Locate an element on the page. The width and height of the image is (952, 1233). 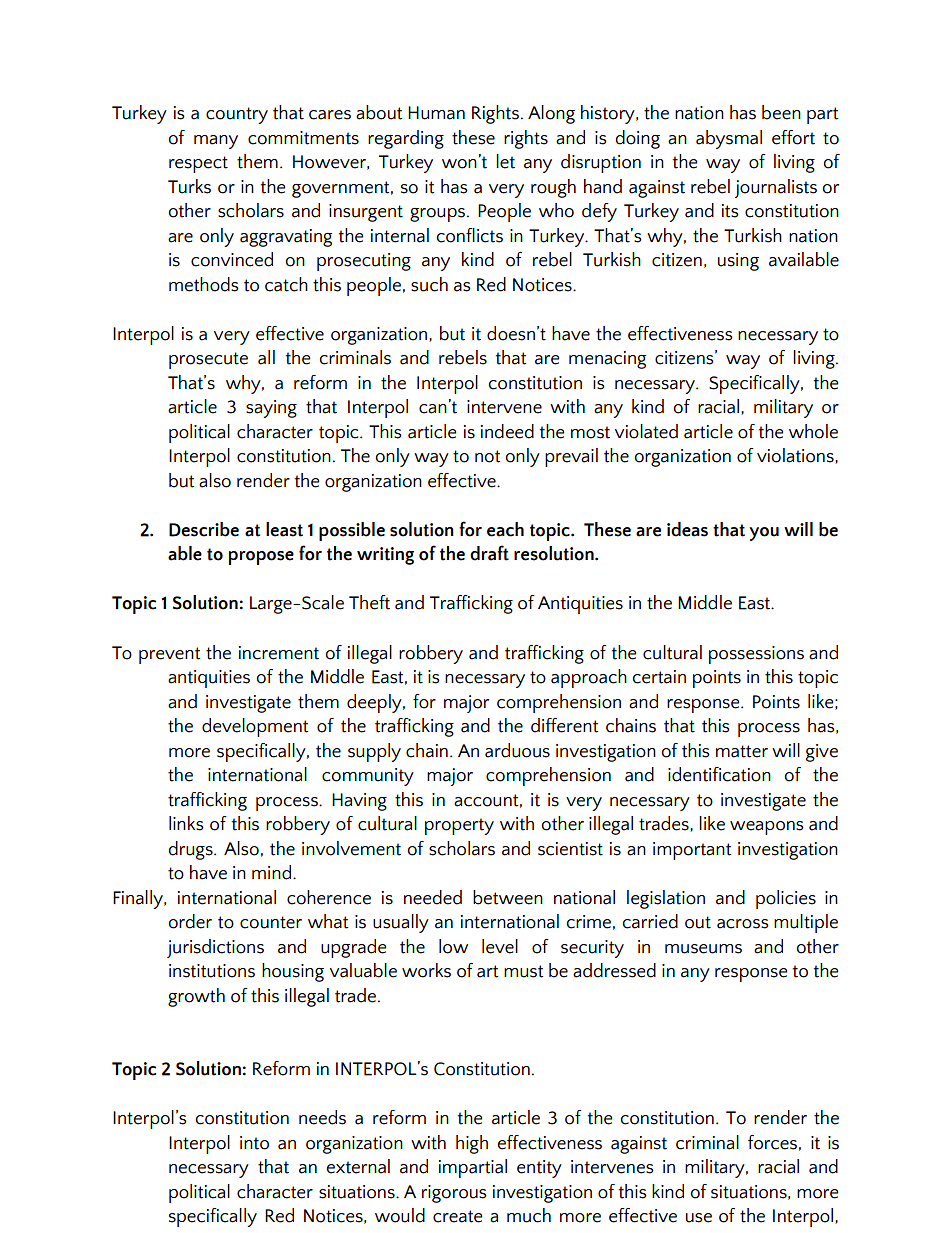
approach is located at coordinates (589, 678).
